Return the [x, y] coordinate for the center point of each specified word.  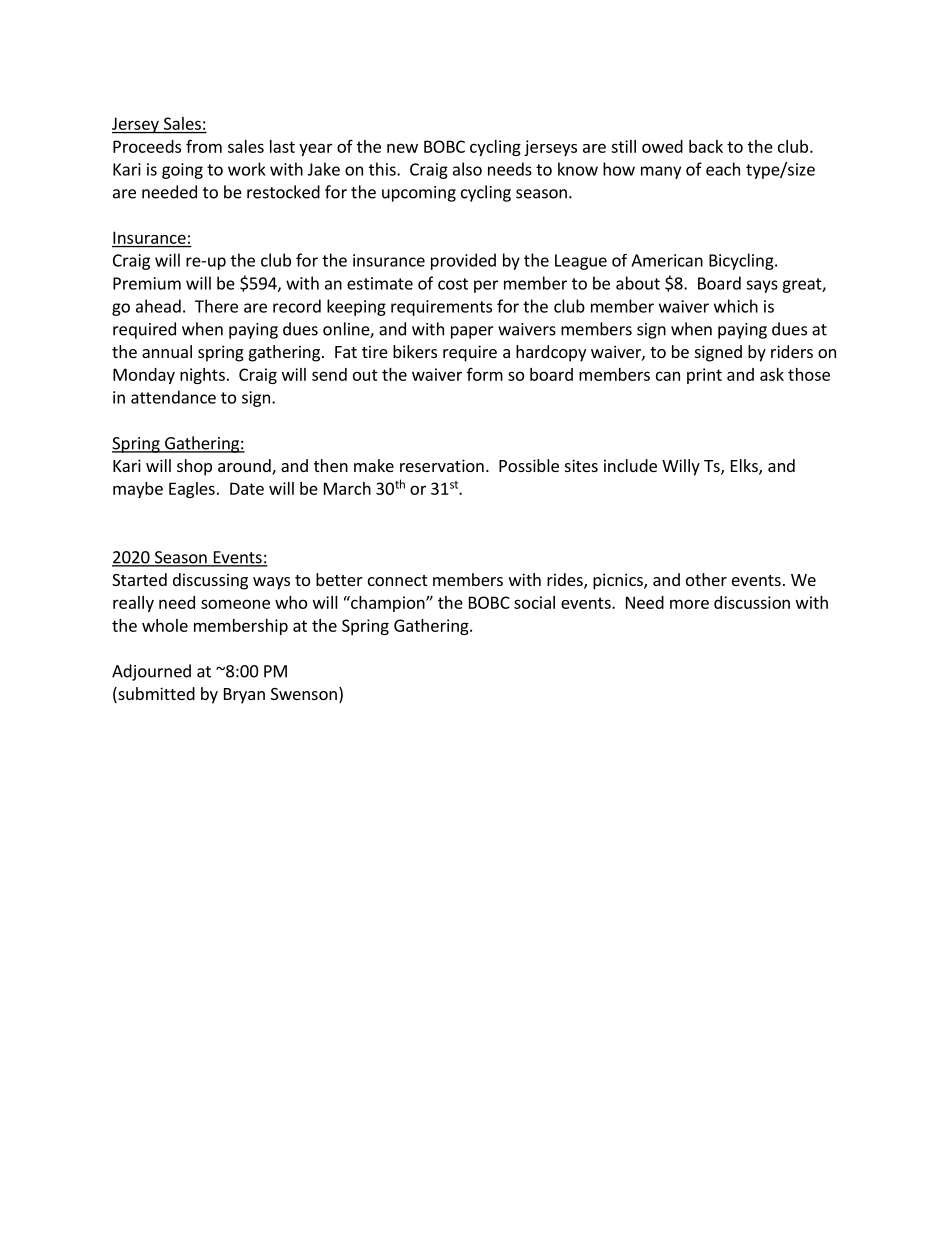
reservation [442, 465]
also [467, 169]
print [704, 376]
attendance [173, 397]
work [247, 169]
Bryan [244, 696]
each [723, 169]
